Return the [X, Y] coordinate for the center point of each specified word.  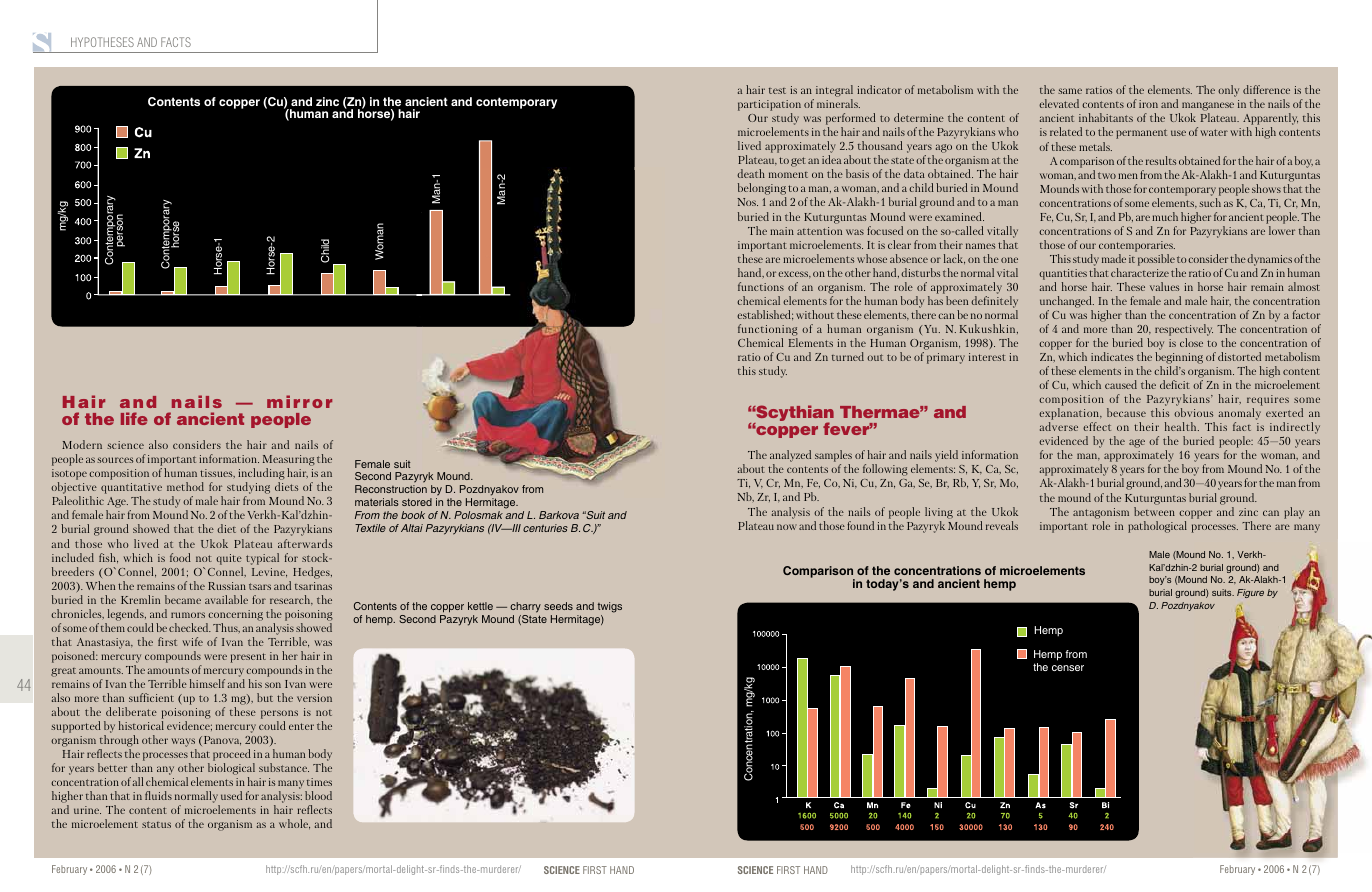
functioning [768, 330]
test [777, 91]
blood [318, 795]
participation [769, 107]
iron [1148, 104]
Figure [1250, 593]
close [1191, 342]
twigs [610, 607]
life [134, 418]
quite [229, 559]
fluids [158, 795]
